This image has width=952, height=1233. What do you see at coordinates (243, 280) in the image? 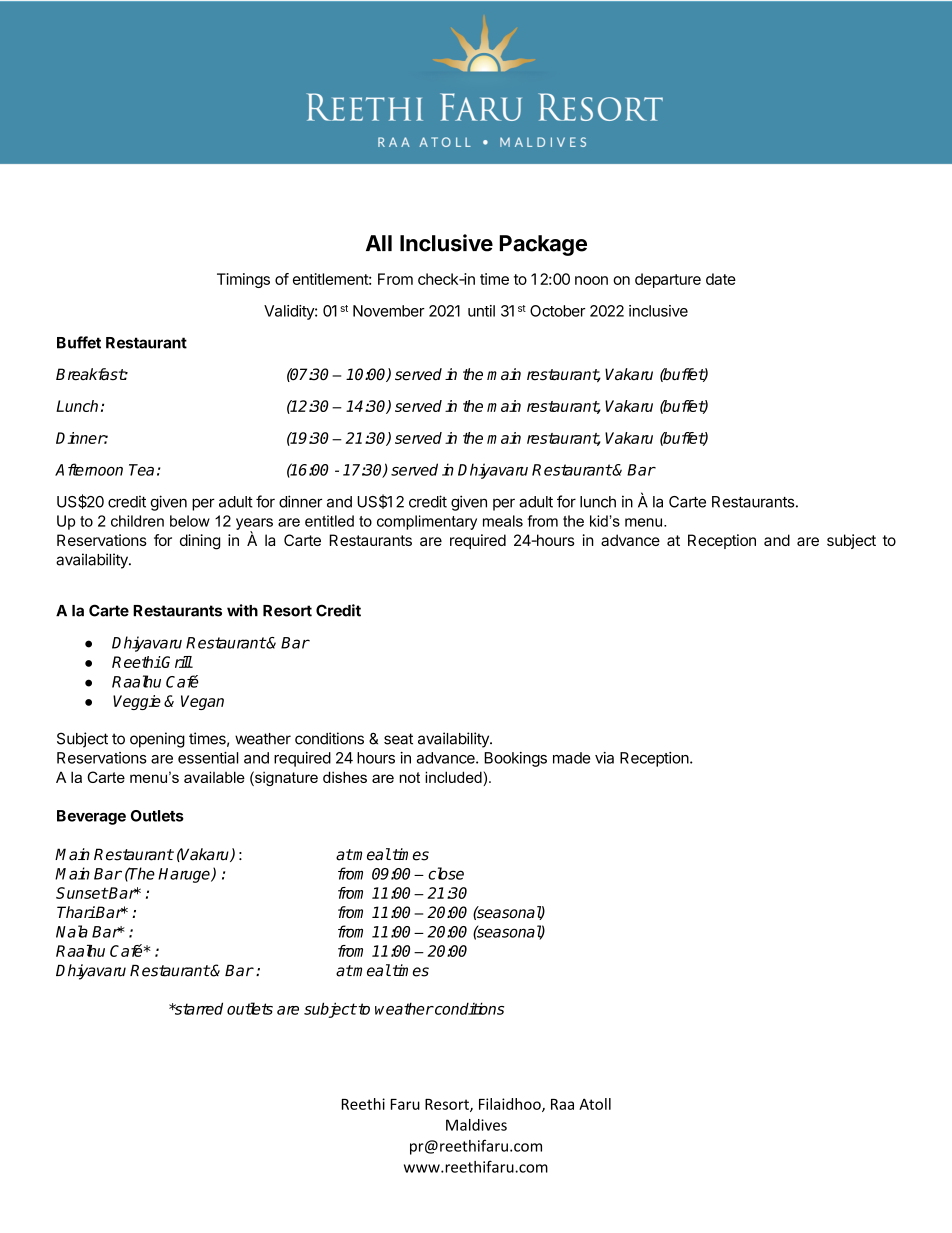
I see `Timings` at bounding box center [243, 280].
